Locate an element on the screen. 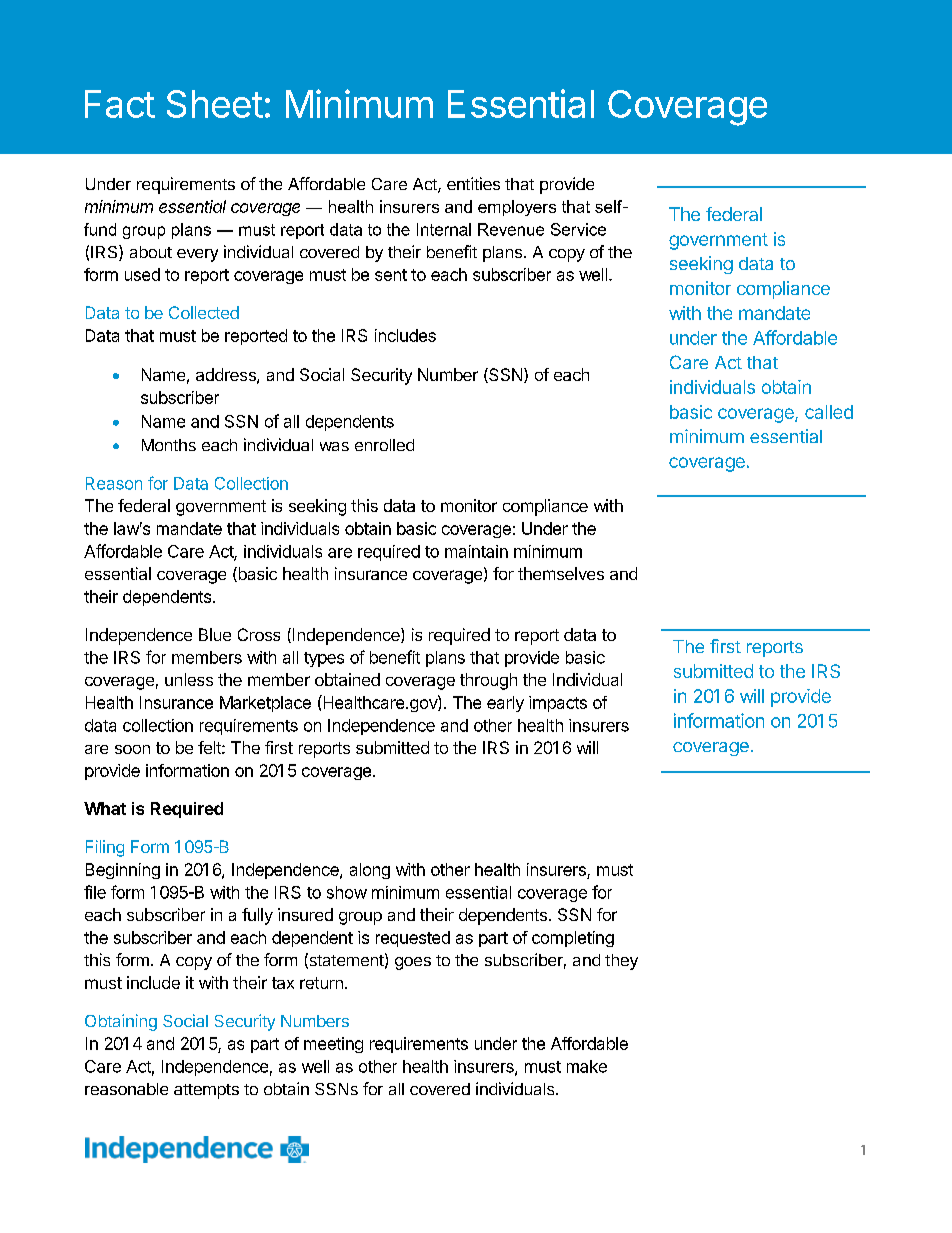 This screenshot has height=1233, width=952. maintain is located at coordinates (476, 551).
